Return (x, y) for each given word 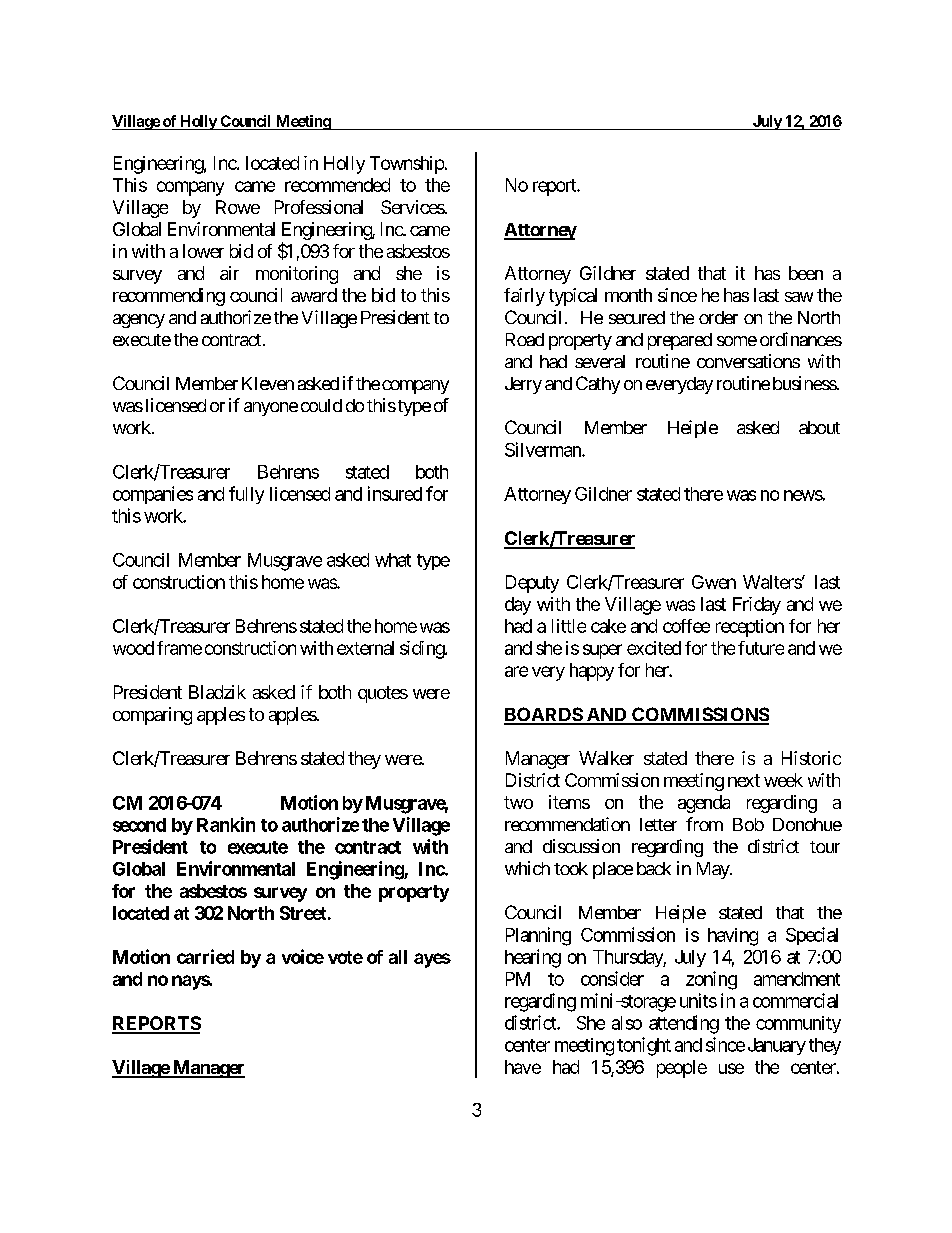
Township (407, 165)
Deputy (532, 584)
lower (203, 251)
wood (133, 648)
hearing (533, 958)
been (806, 273)
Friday (757, 606)
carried (205, 956)
